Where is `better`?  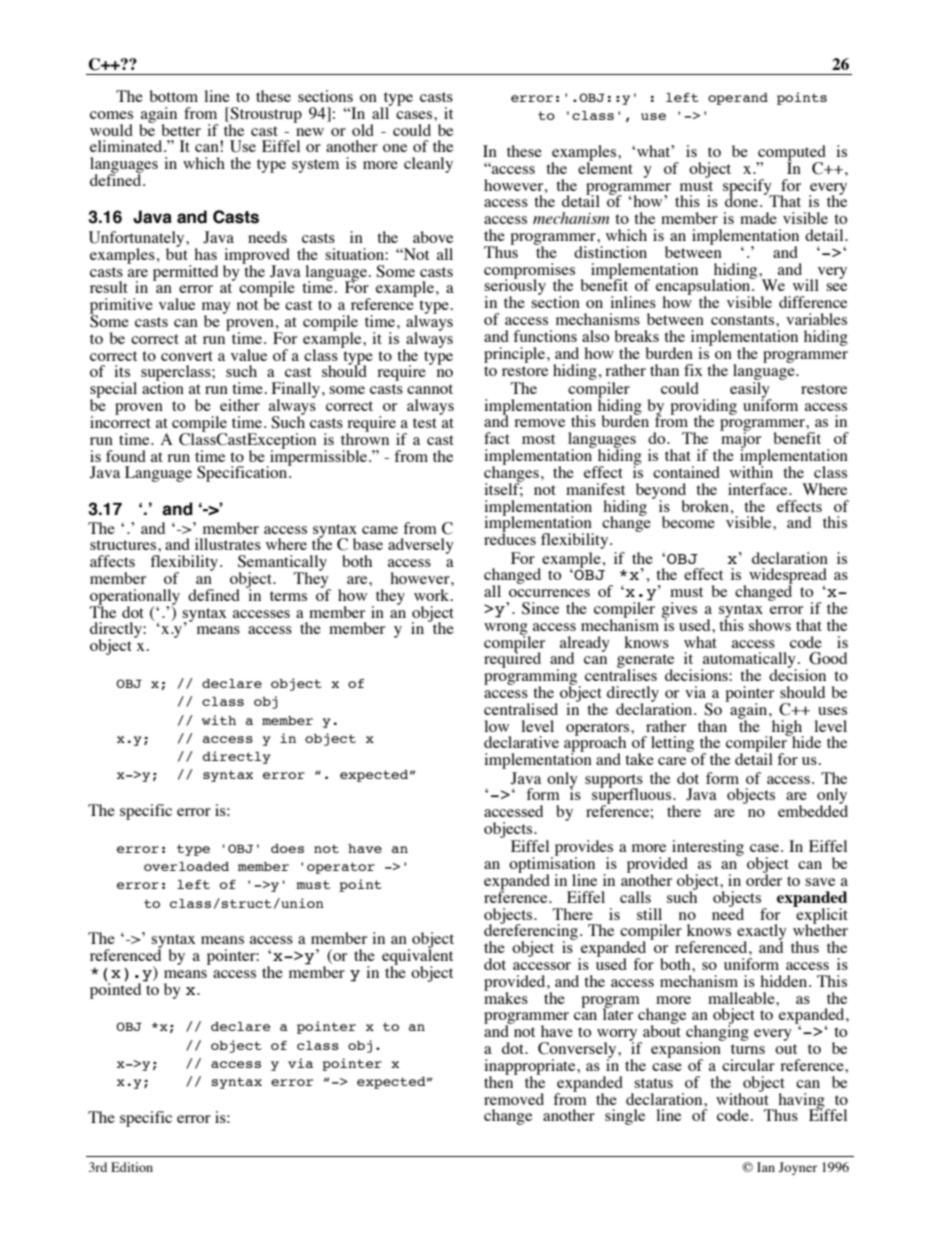 better is located at coordinates (181, 130).
